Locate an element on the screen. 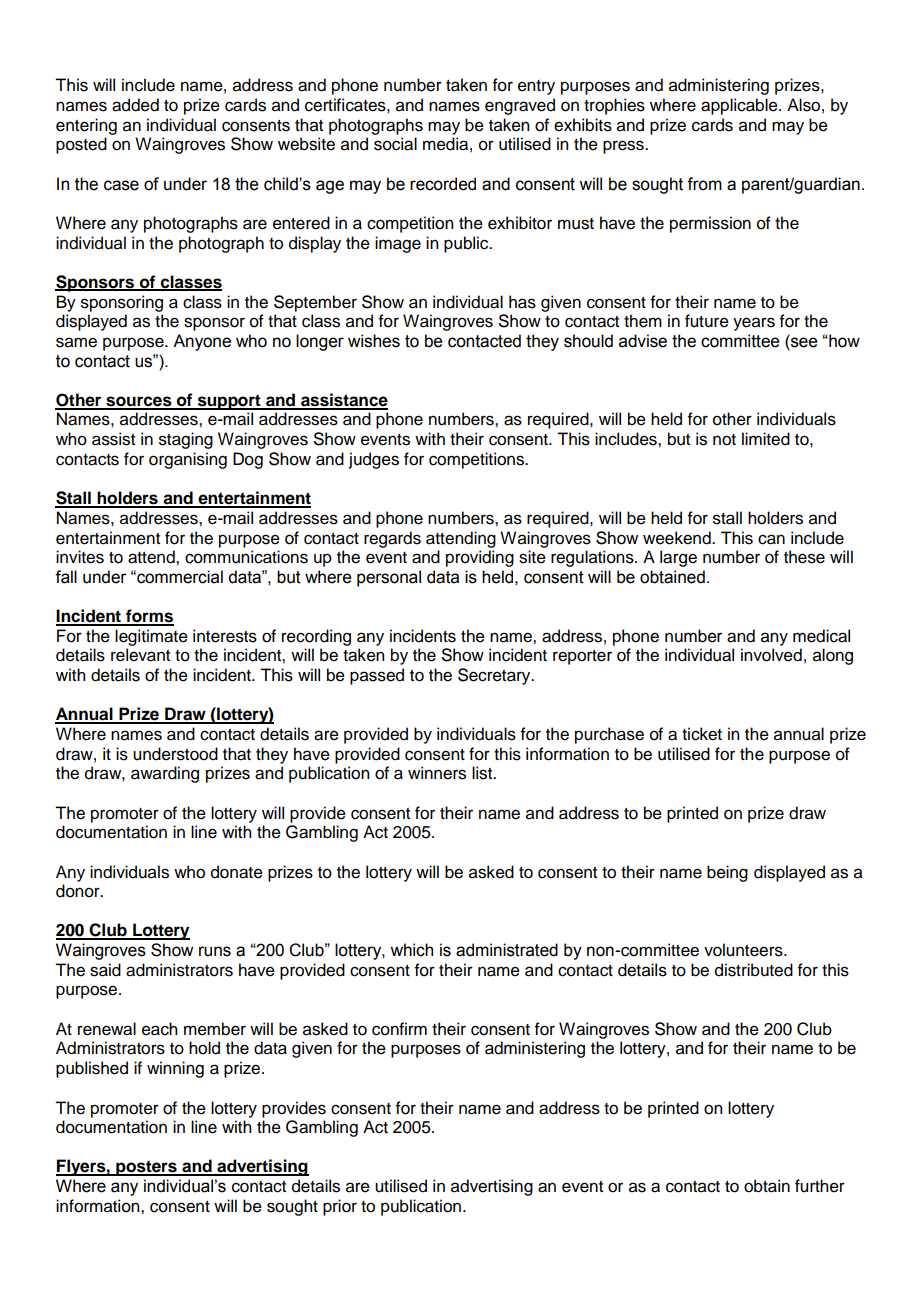  added is located at coordinates (135, 105).
